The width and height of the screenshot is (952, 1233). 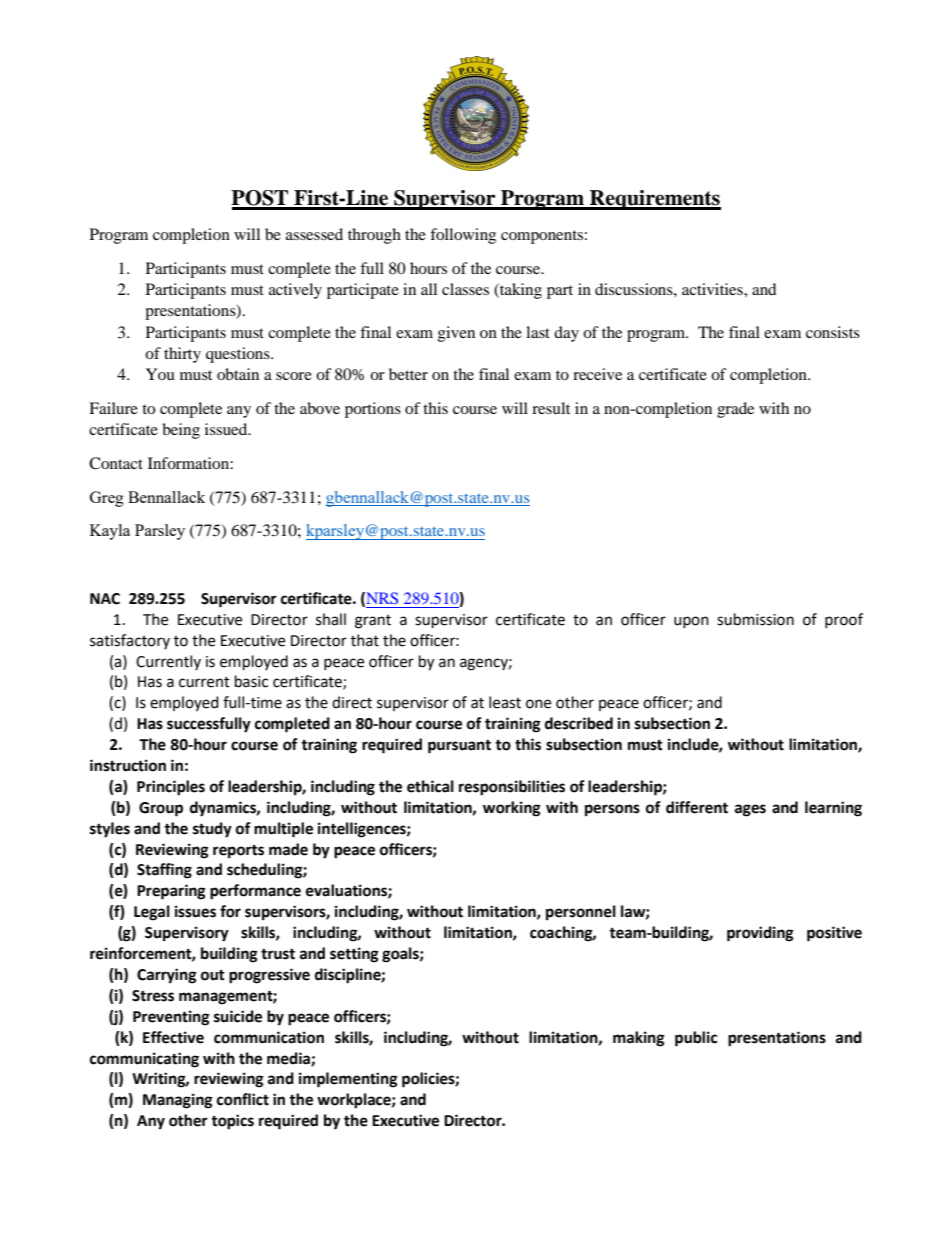 What do you see at coordinates (251, 681) in the screenshot?
I see `basic` at bounding box center [251, 681].
